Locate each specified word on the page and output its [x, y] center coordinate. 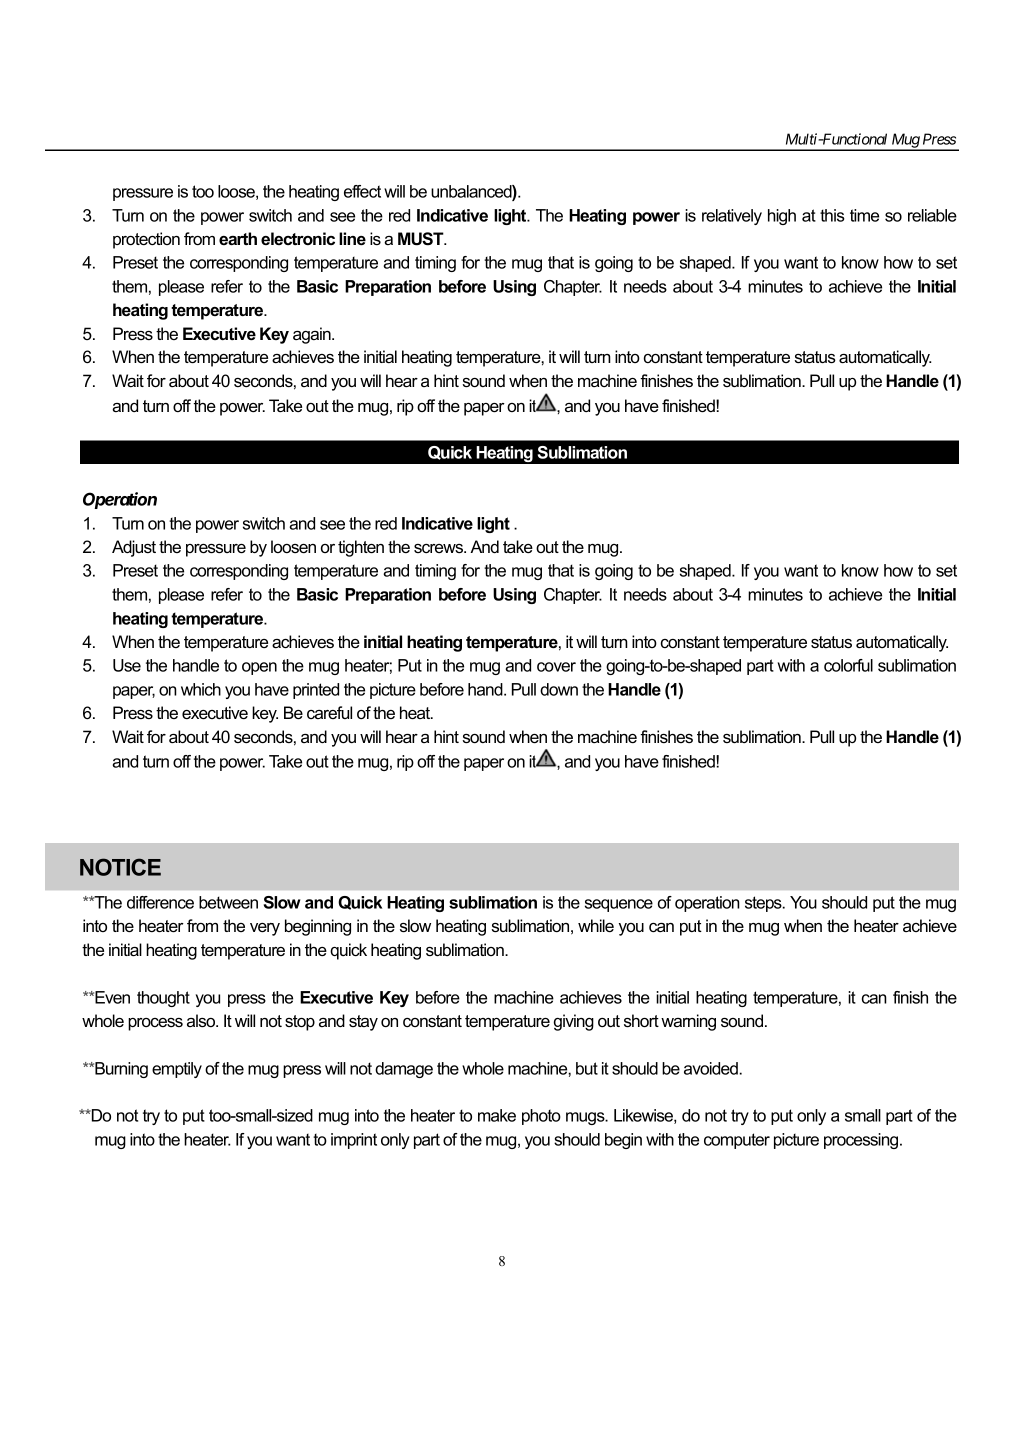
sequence [619, 905]
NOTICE [120, 867]
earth [238, 238]
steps [764, 904]
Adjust [134, 548]
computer [737, 1141]
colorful [848, 665]
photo [541, 1117]
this [832, 215]
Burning [120, 1070]
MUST [422, 239]
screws [439, 548]
